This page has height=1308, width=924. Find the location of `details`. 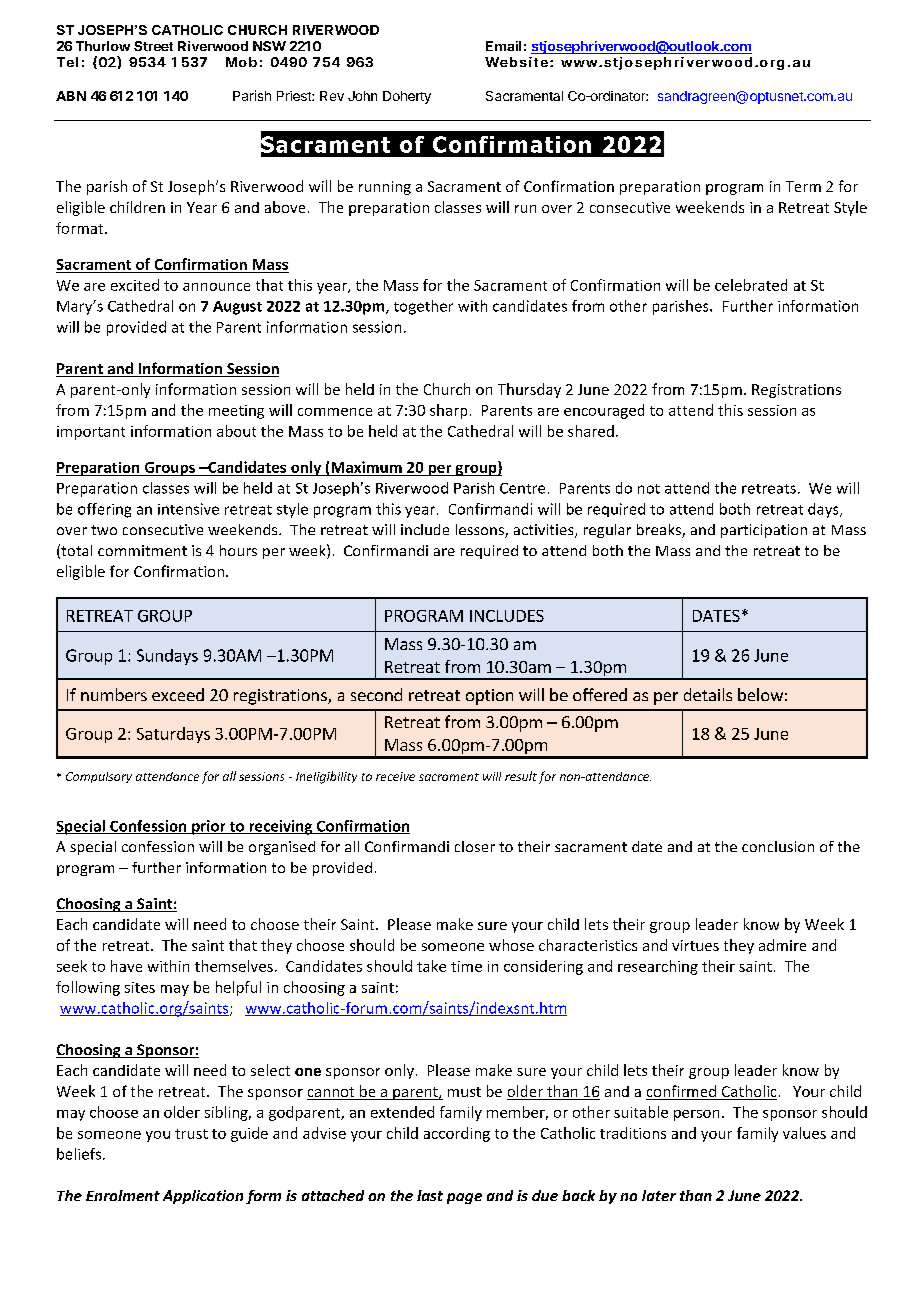

details is located at coordinates (708, 694).
